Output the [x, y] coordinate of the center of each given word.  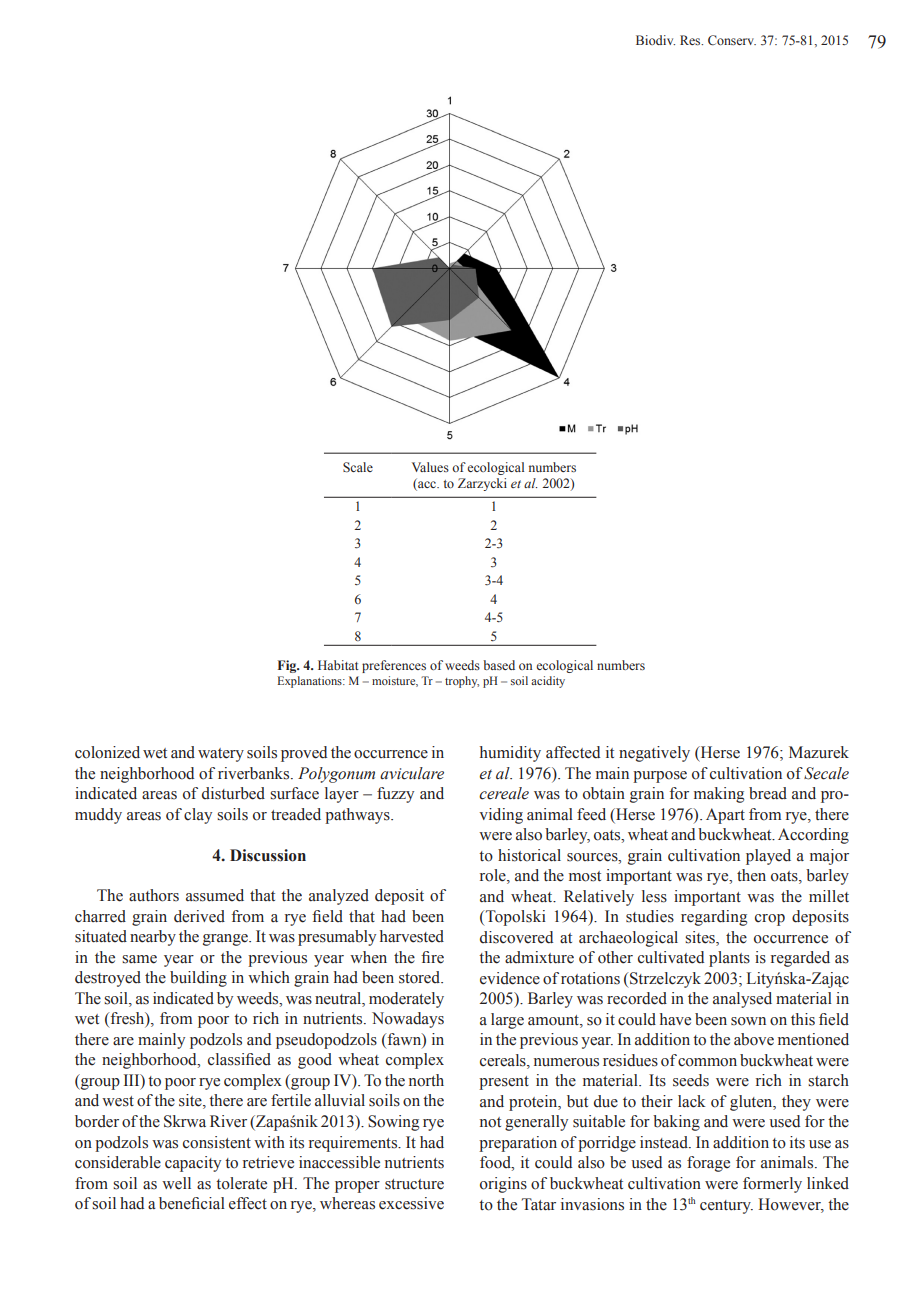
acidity [548, 682]
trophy [462, 682]
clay [198, 816]
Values [430, 467]
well [176, 1183]
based [499, 665]
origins [503, 1185]
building [198, 979]
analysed [742, 1000]
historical [529, 855]
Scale [358, 467]
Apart [725, 816]
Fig [288, 666]
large [507, 1021]
